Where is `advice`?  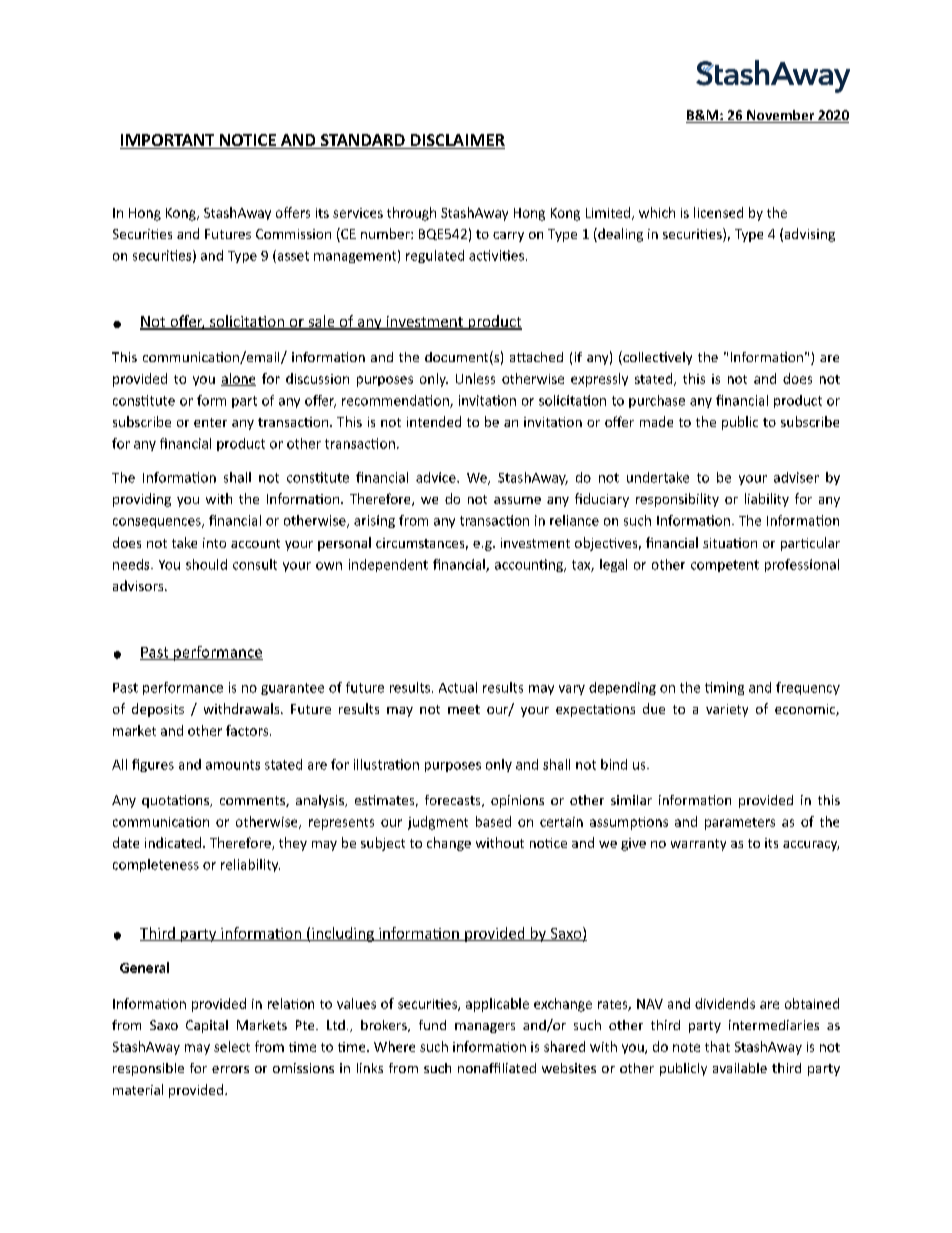
advice is located at coordinates (437, 477).
